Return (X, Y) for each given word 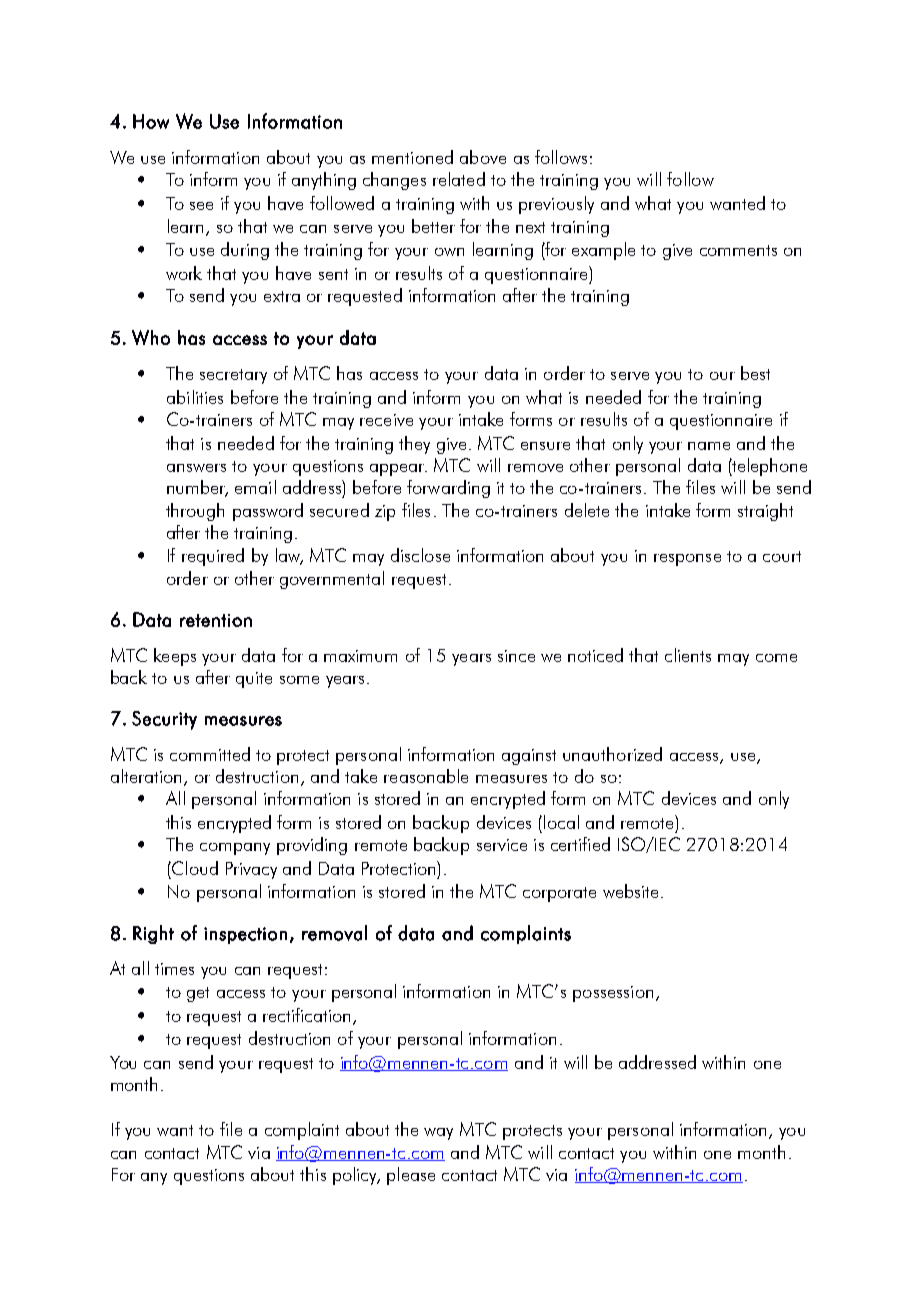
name (709, 446)
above (483, 157)
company (235, 849)
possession (613, 994)
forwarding (448, 489)
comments (738, 250)
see (201, 206)
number (197, 488)
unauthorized (612, 754)
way (438, 1134)
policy (356, 1176)
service (502, 845)
